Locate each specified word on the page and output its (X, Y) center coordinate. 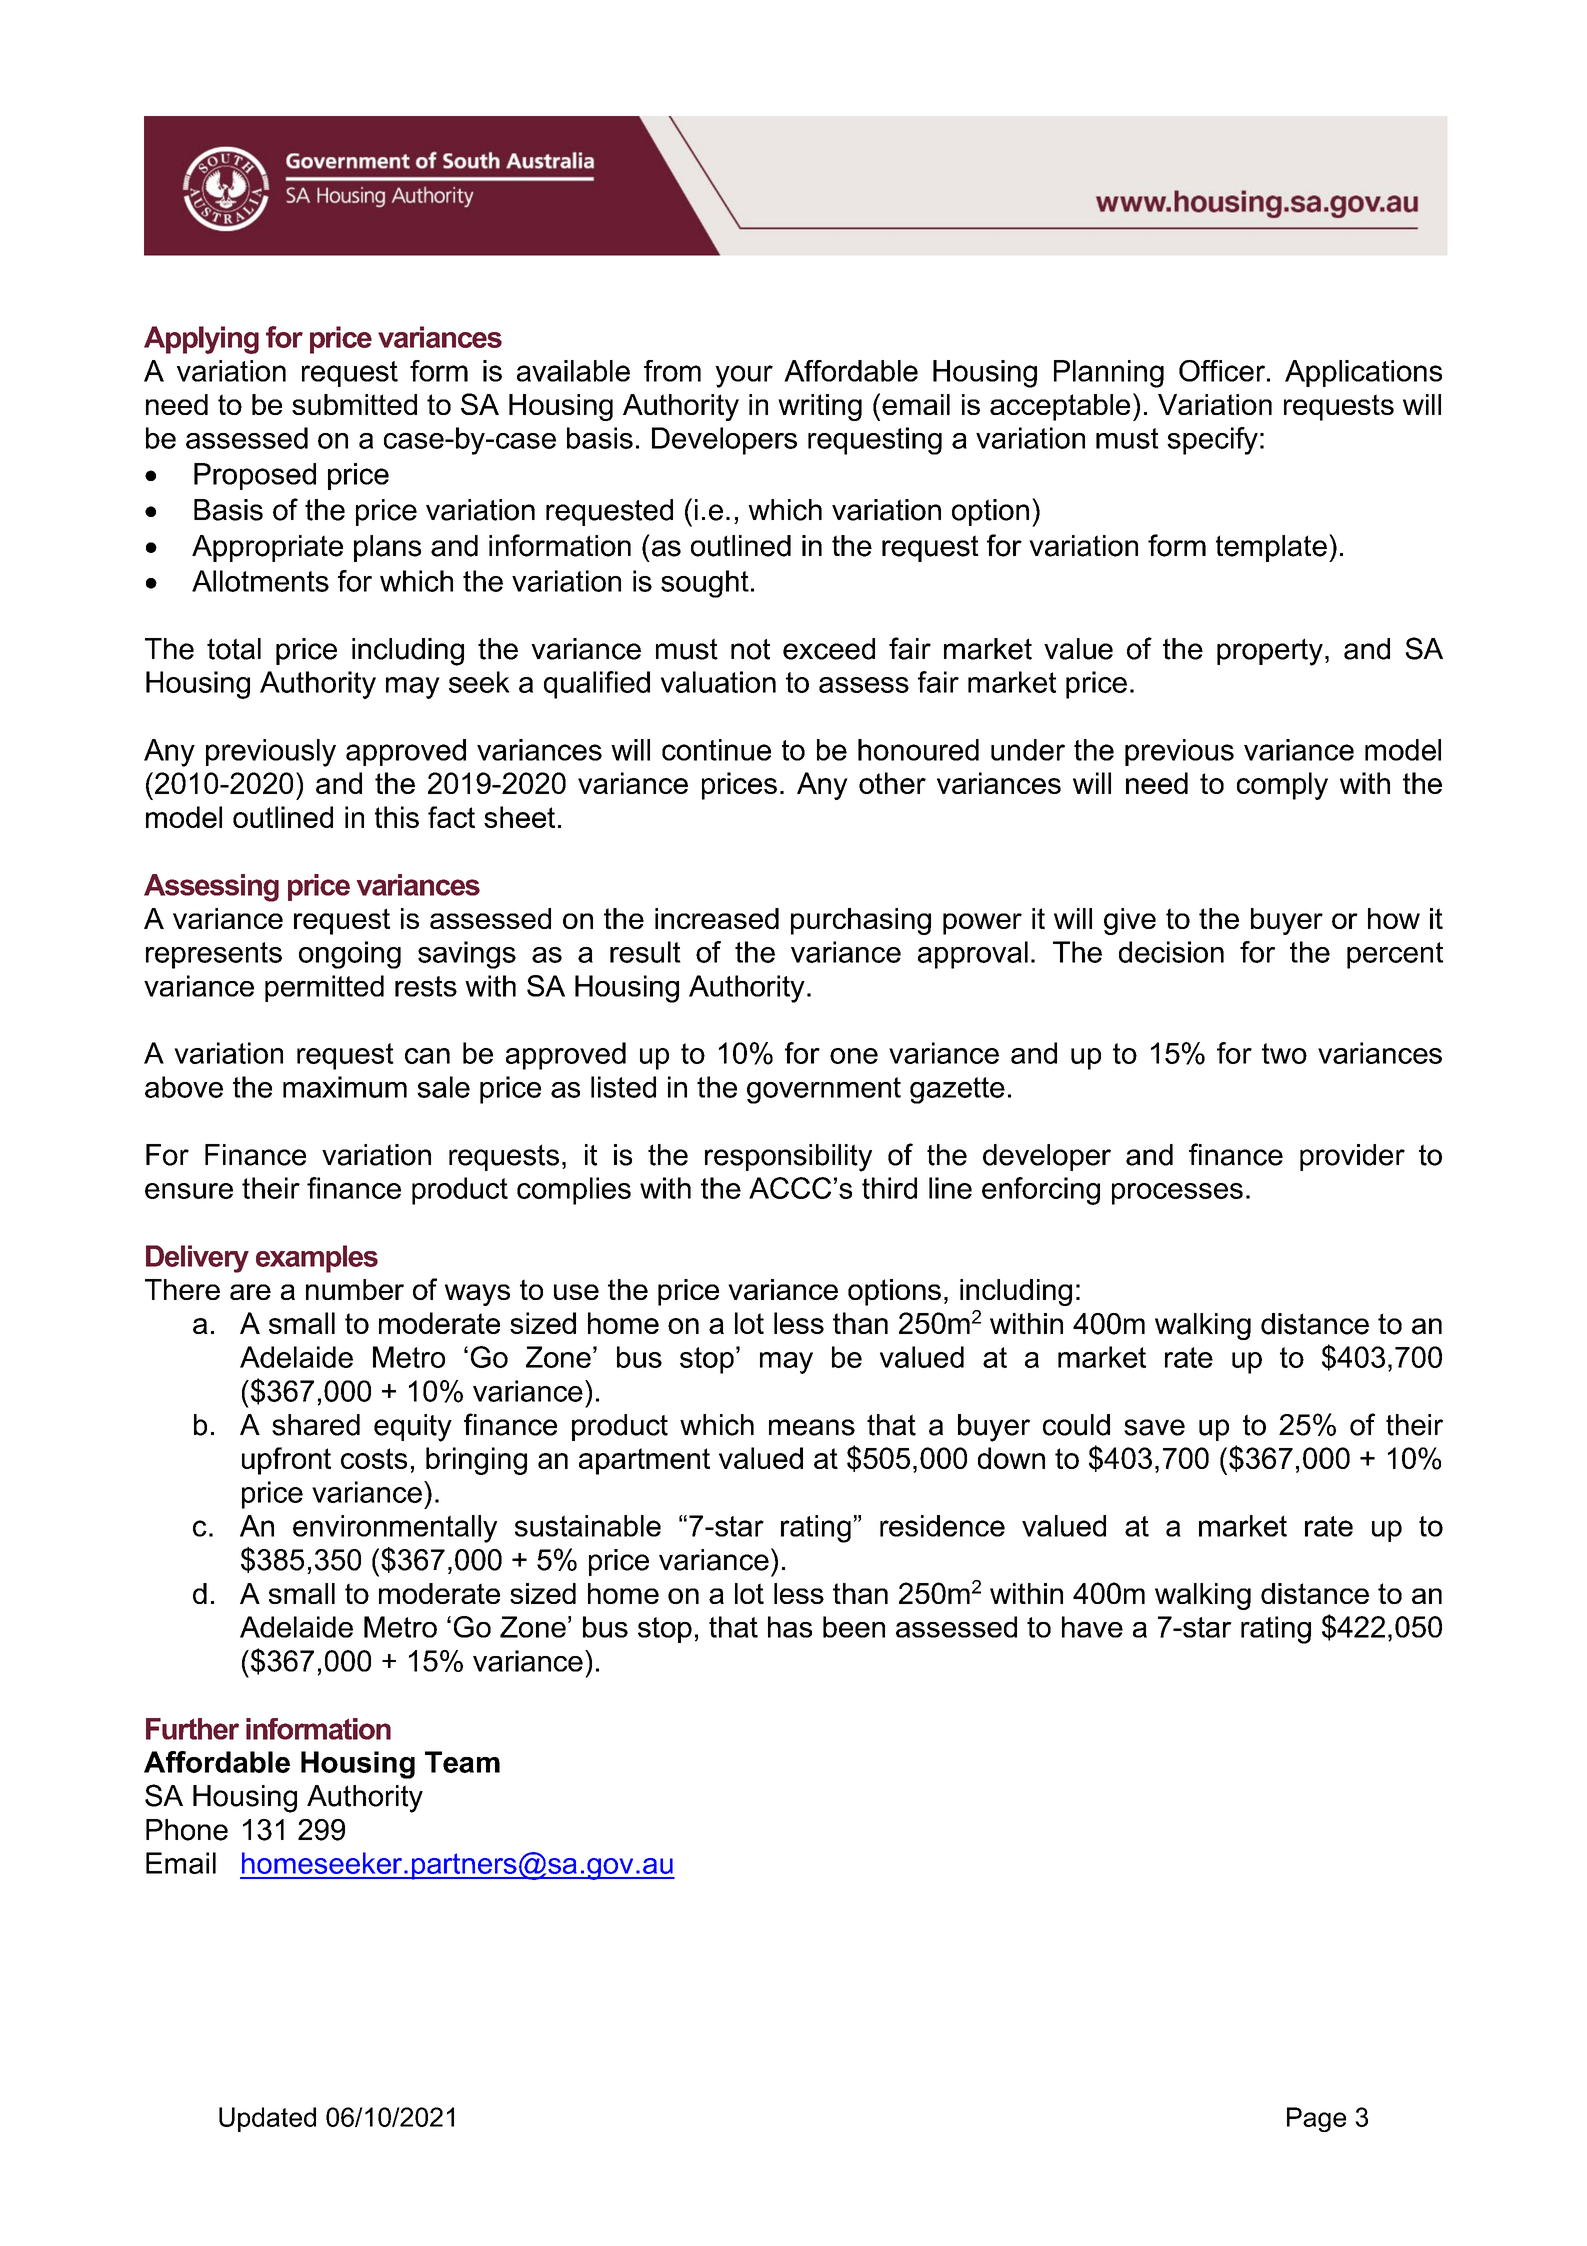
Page (1316, 2119)
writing (820, 407)
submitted (354, 404)
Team (462, 1762)
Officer (1223, 371)
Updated (267, 2119)
